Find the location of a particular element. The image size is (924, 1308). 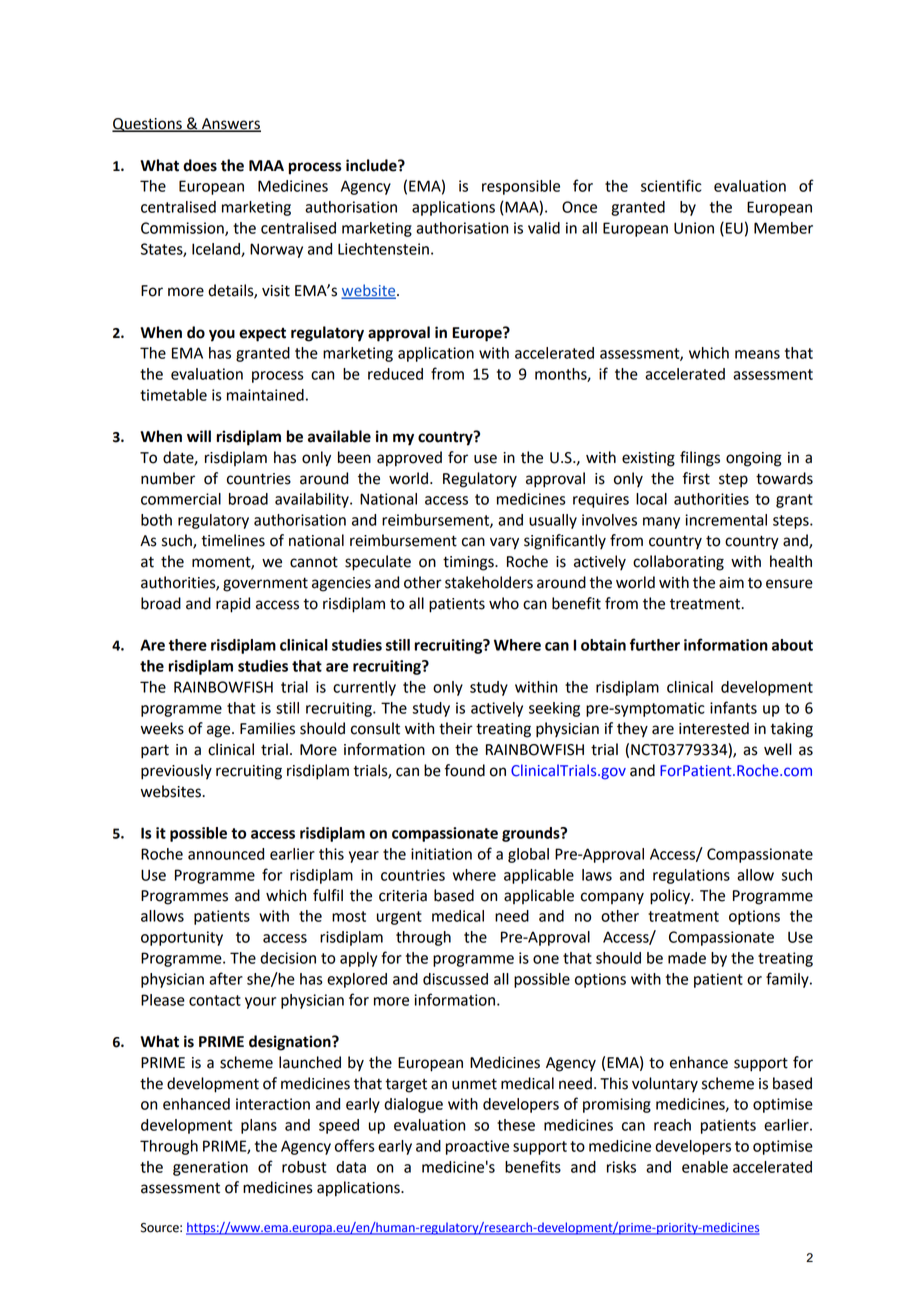

who is located at coordinates (504, 603).
